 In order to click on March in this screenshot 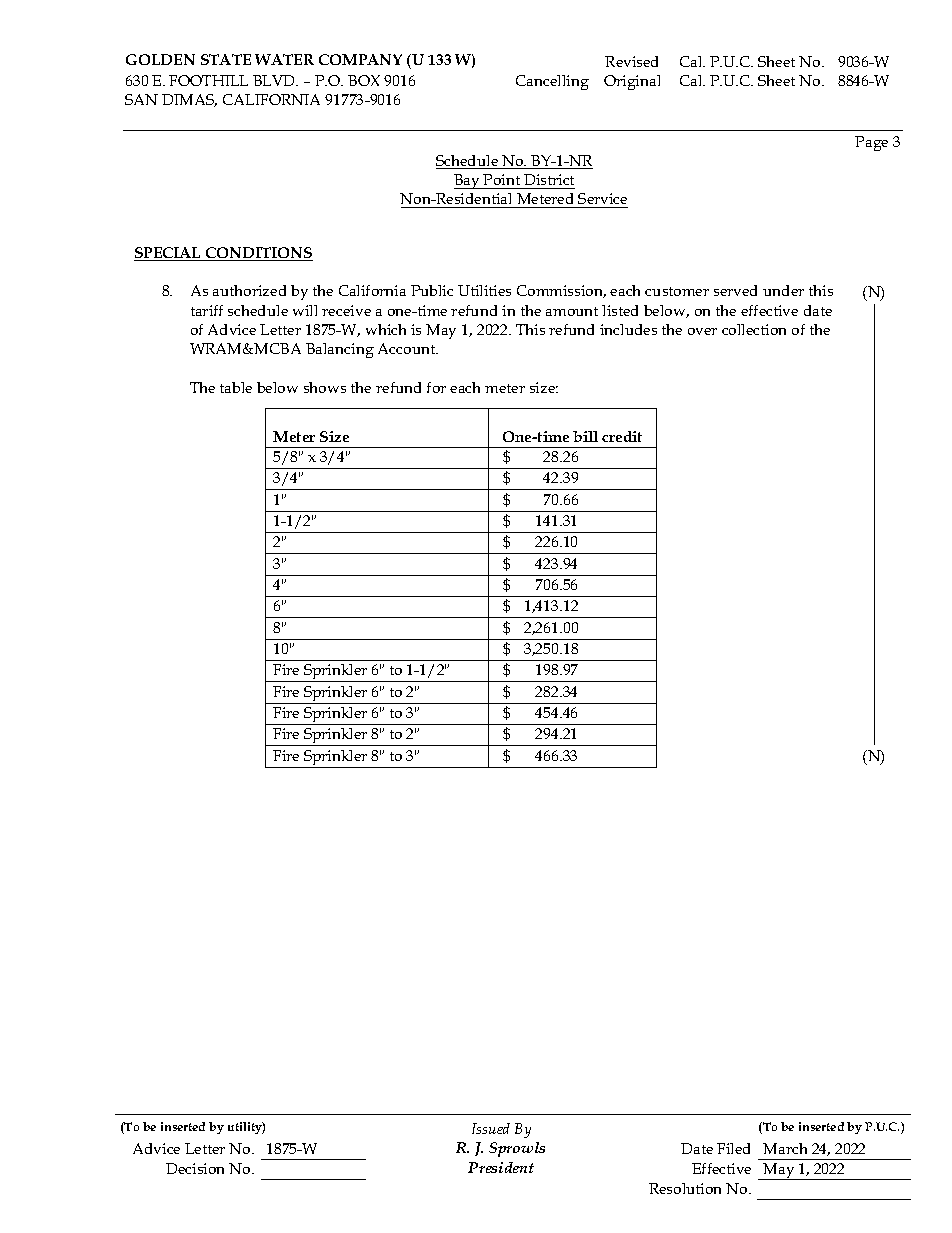, I will do `click(785, 1148)`.
